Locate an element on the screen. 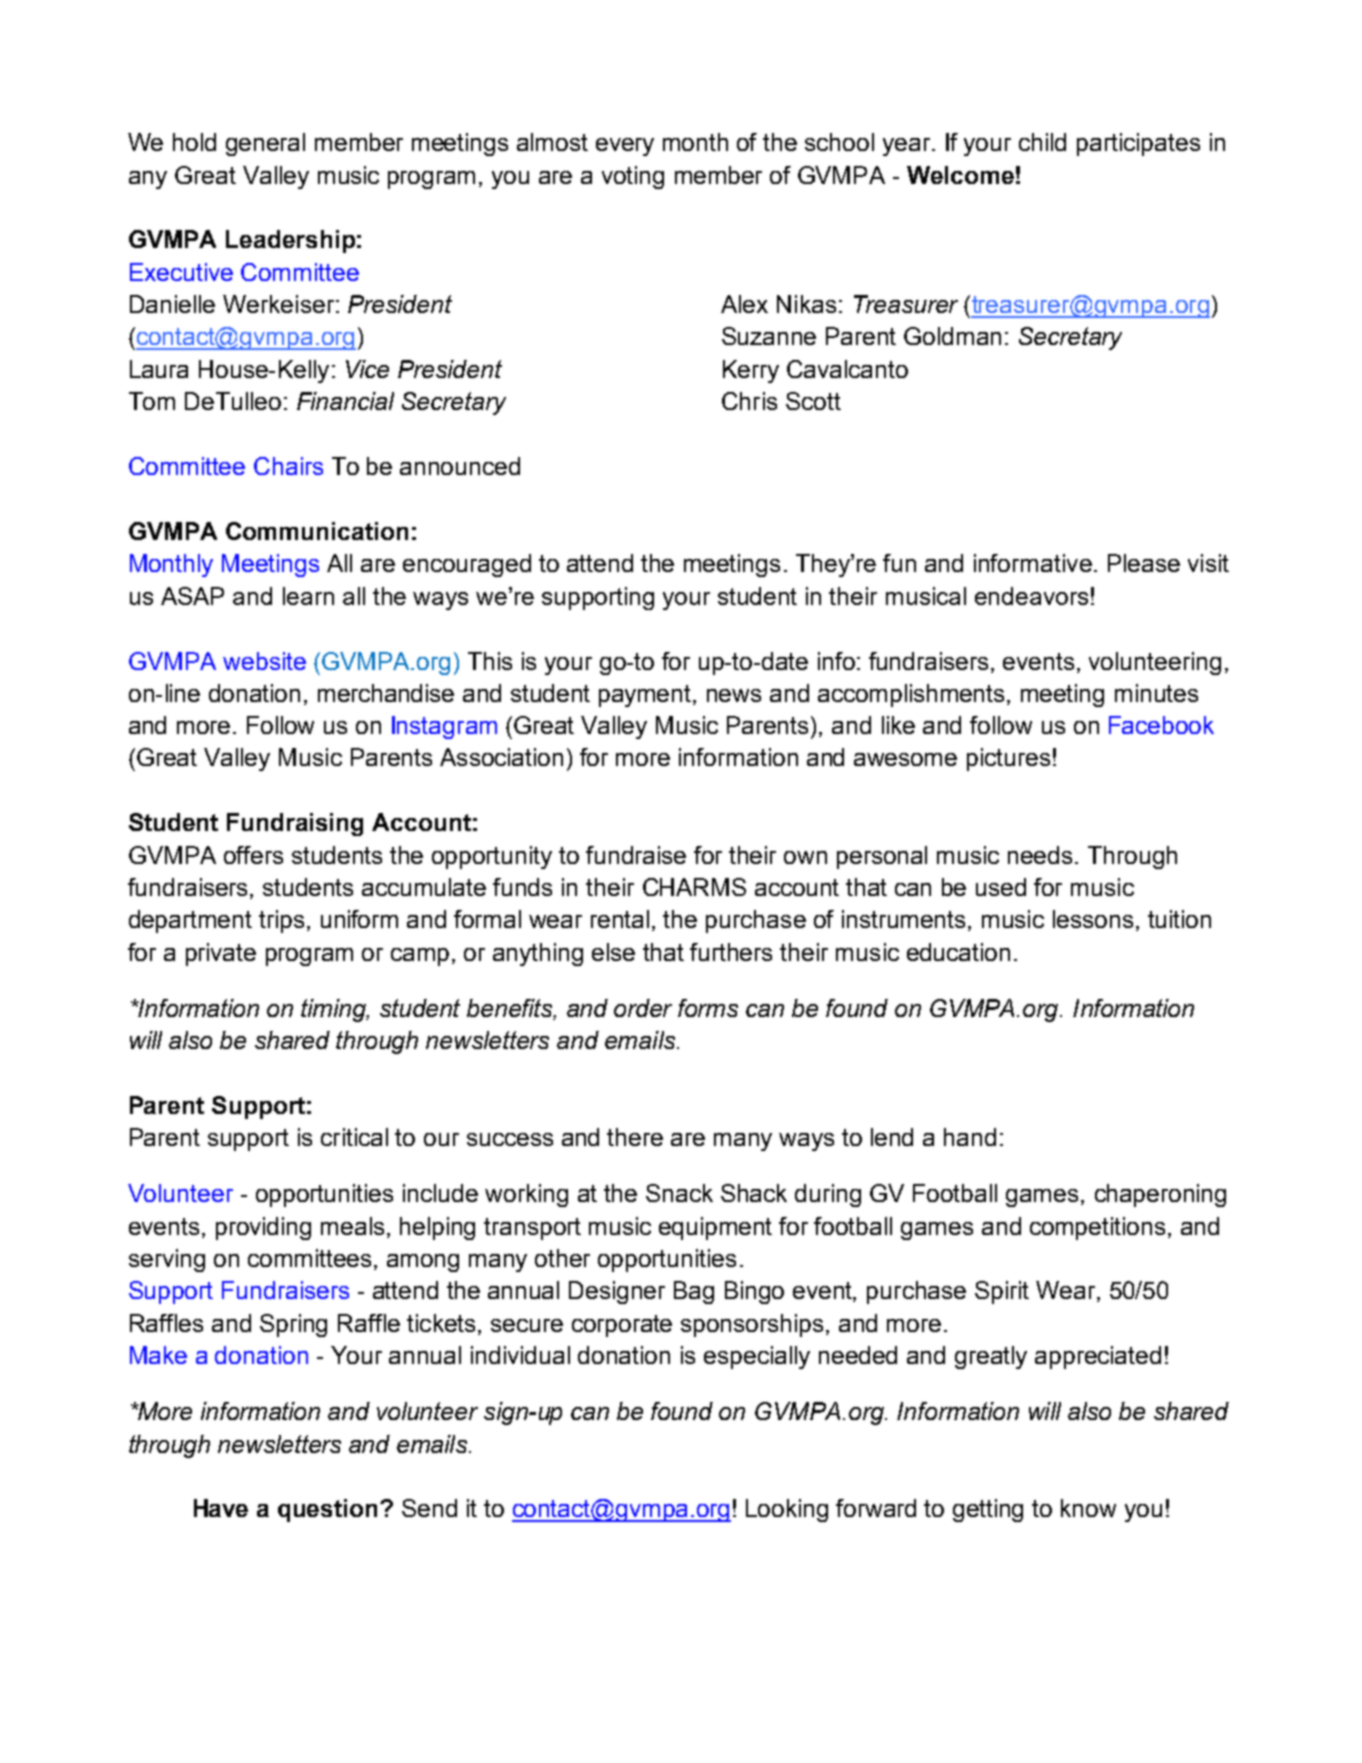 The height and width of the screenshot is (1763, 1362). Snack is located at coordinates (679, 1193).
